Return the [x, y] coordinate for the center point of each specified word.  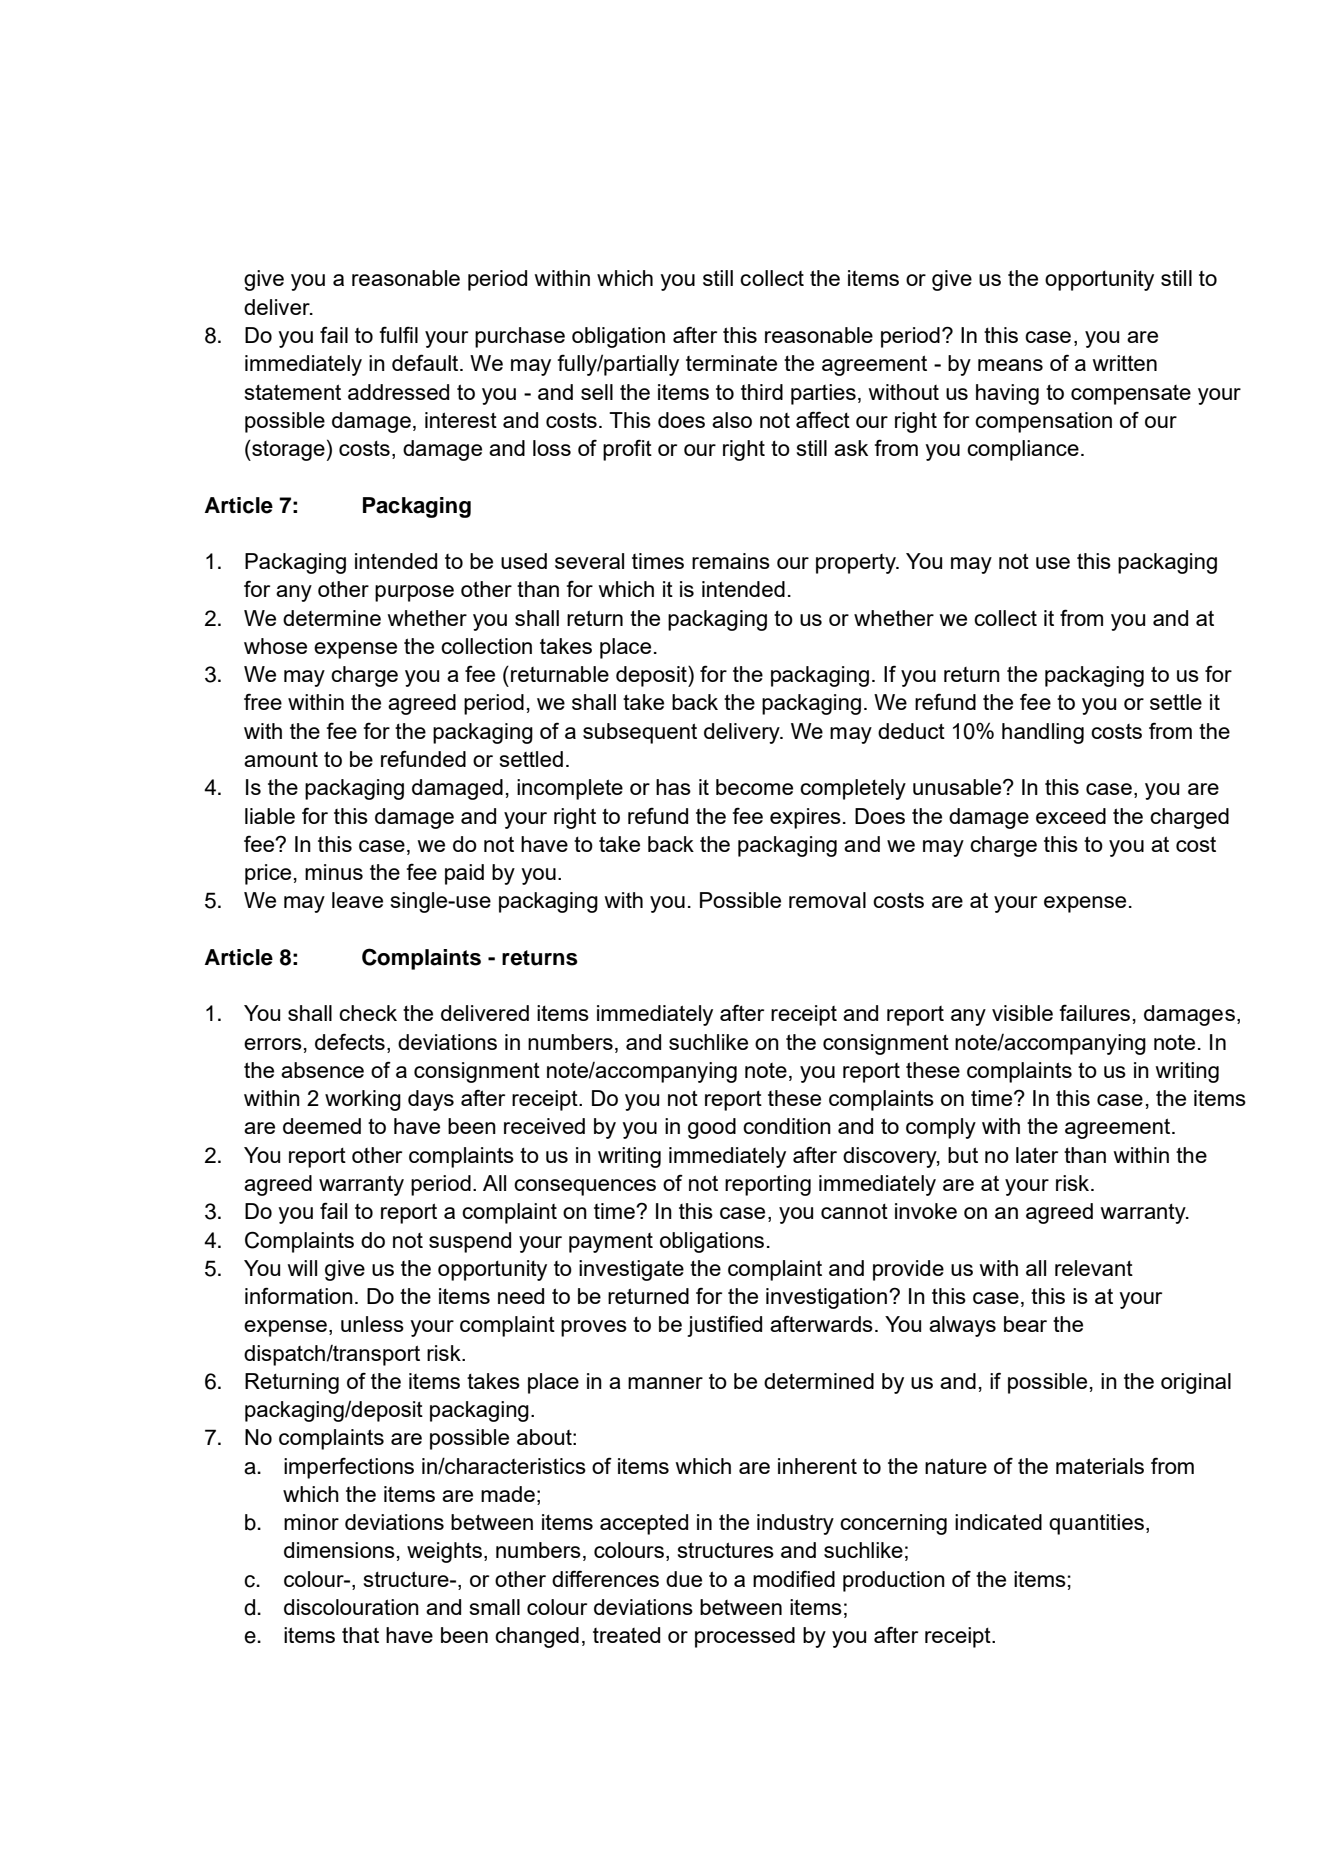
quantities [1096, 1524]
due [684, 1579]
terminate [731, 363]
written [1124, 363]
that [360, 1635]
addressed [398, 392]
